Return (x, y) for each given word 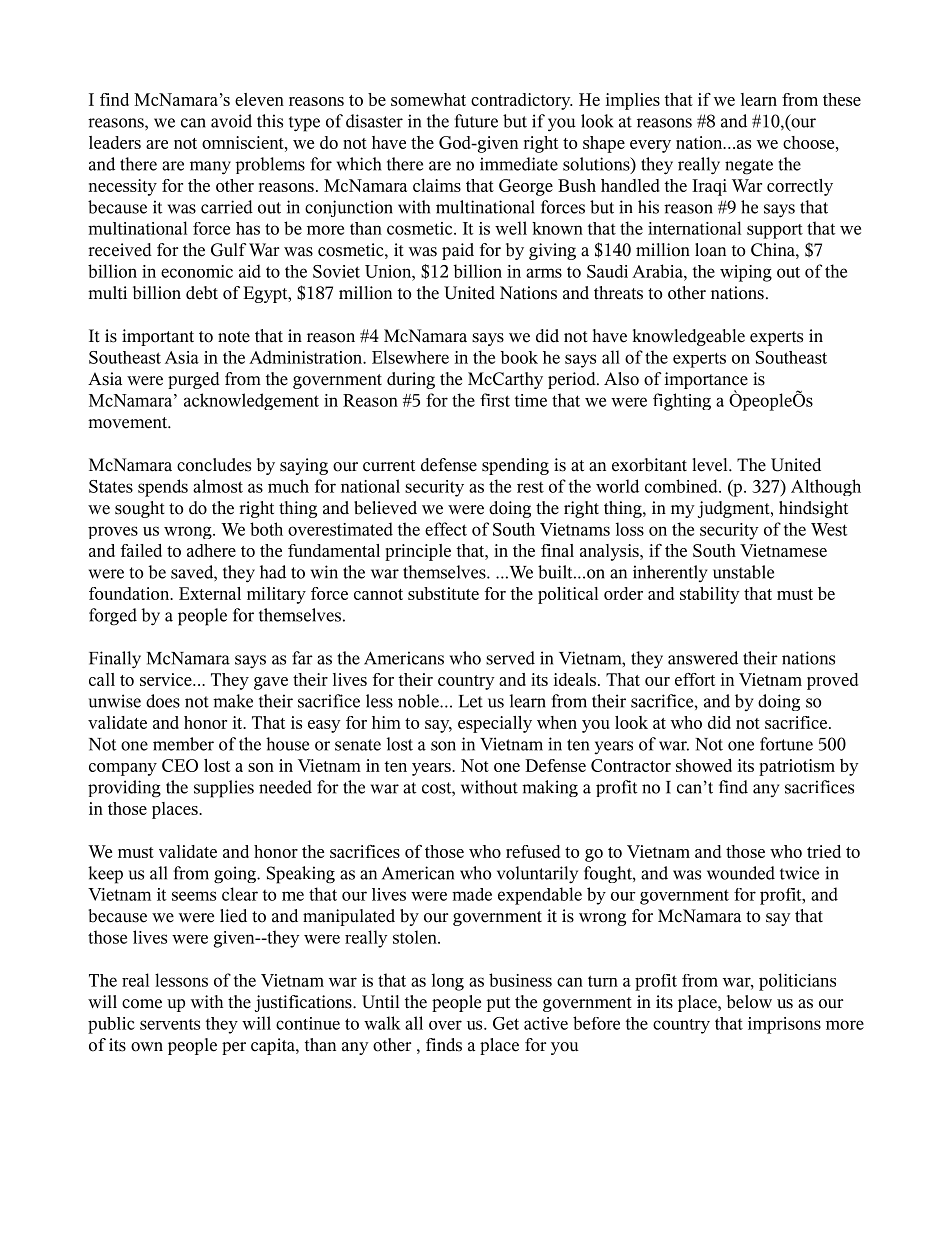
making (550, 788)
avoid (231, 121)
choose (810, 142)
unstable (743, 572)
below (749, 1002)
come (142, 1004)
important (158, 337)
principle (418, 552)
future (476, 121)
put (498, 1004)
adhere (211, 550)
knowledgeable (689, 337)
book (519, 357)
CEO (180, 765)
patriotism (797, 767)
